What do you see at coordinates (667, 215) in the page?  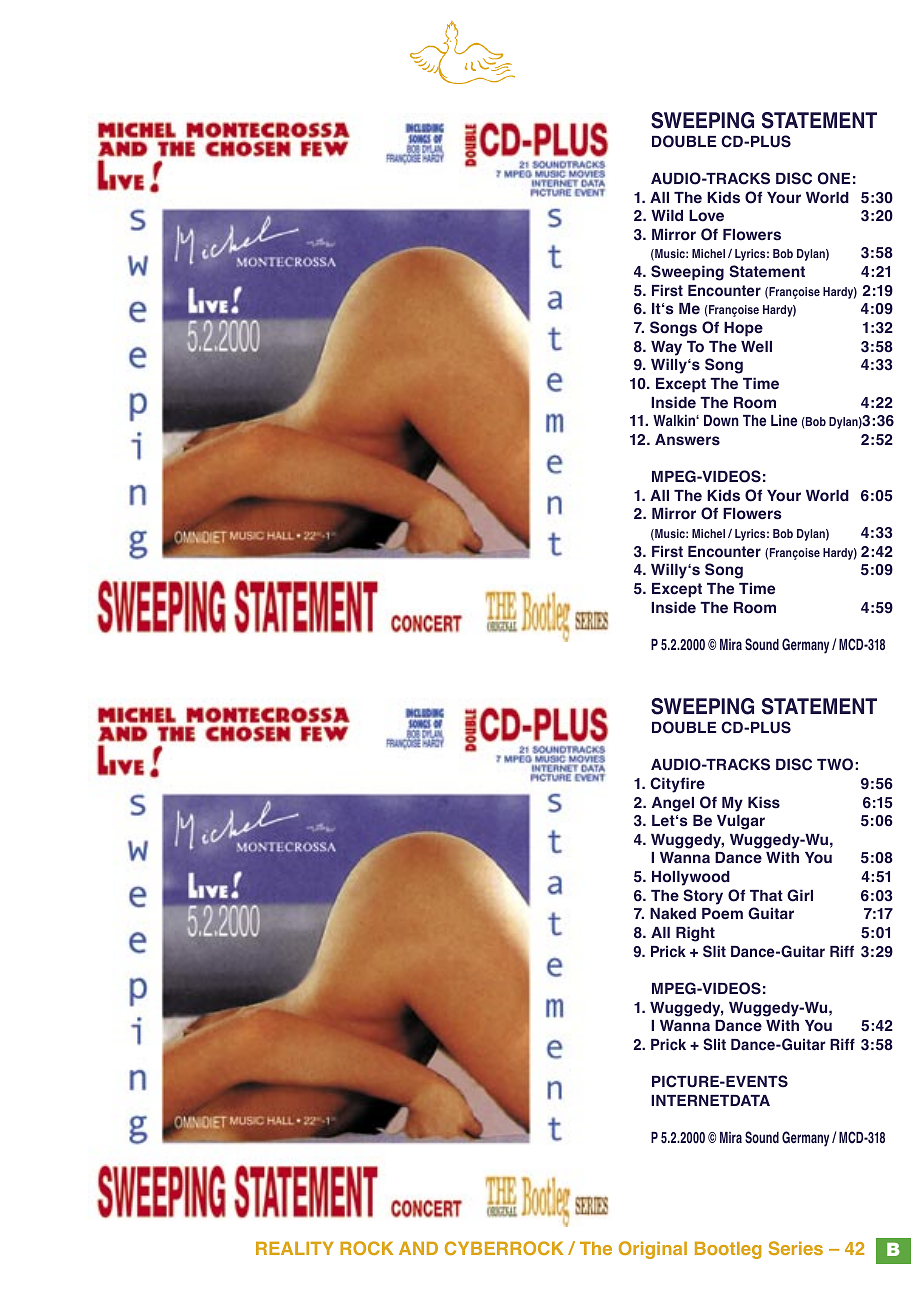 I see `Wild` at bounding box center [667, 215].
